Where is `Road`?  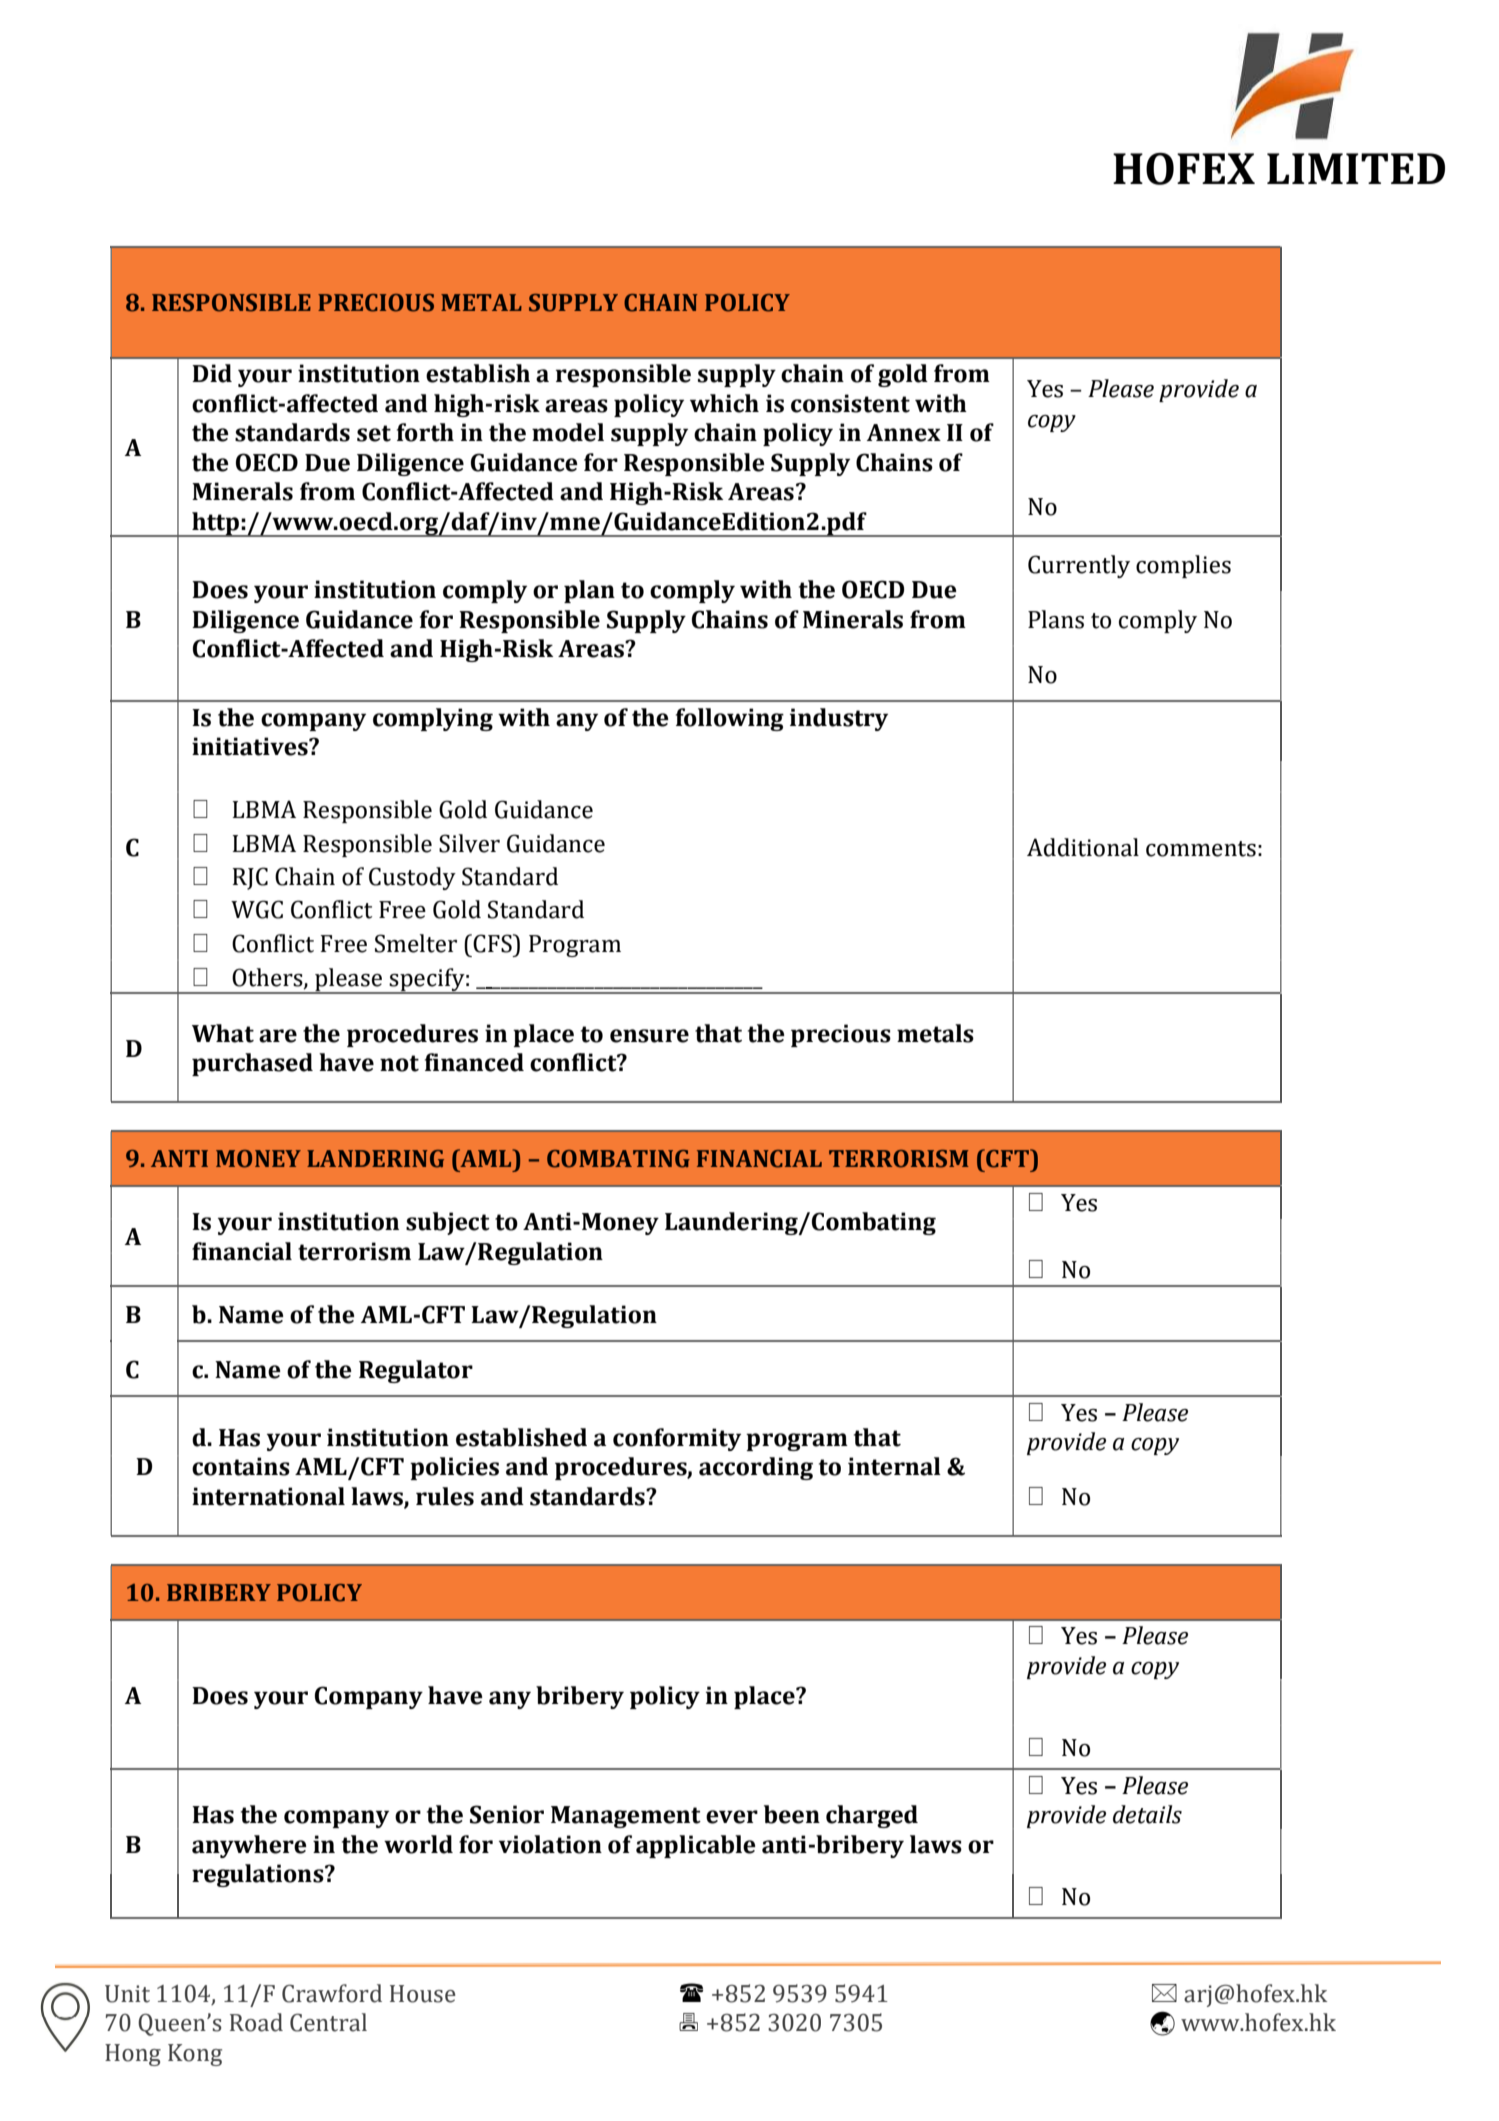
Road is located at coordinates (256, 2022).
